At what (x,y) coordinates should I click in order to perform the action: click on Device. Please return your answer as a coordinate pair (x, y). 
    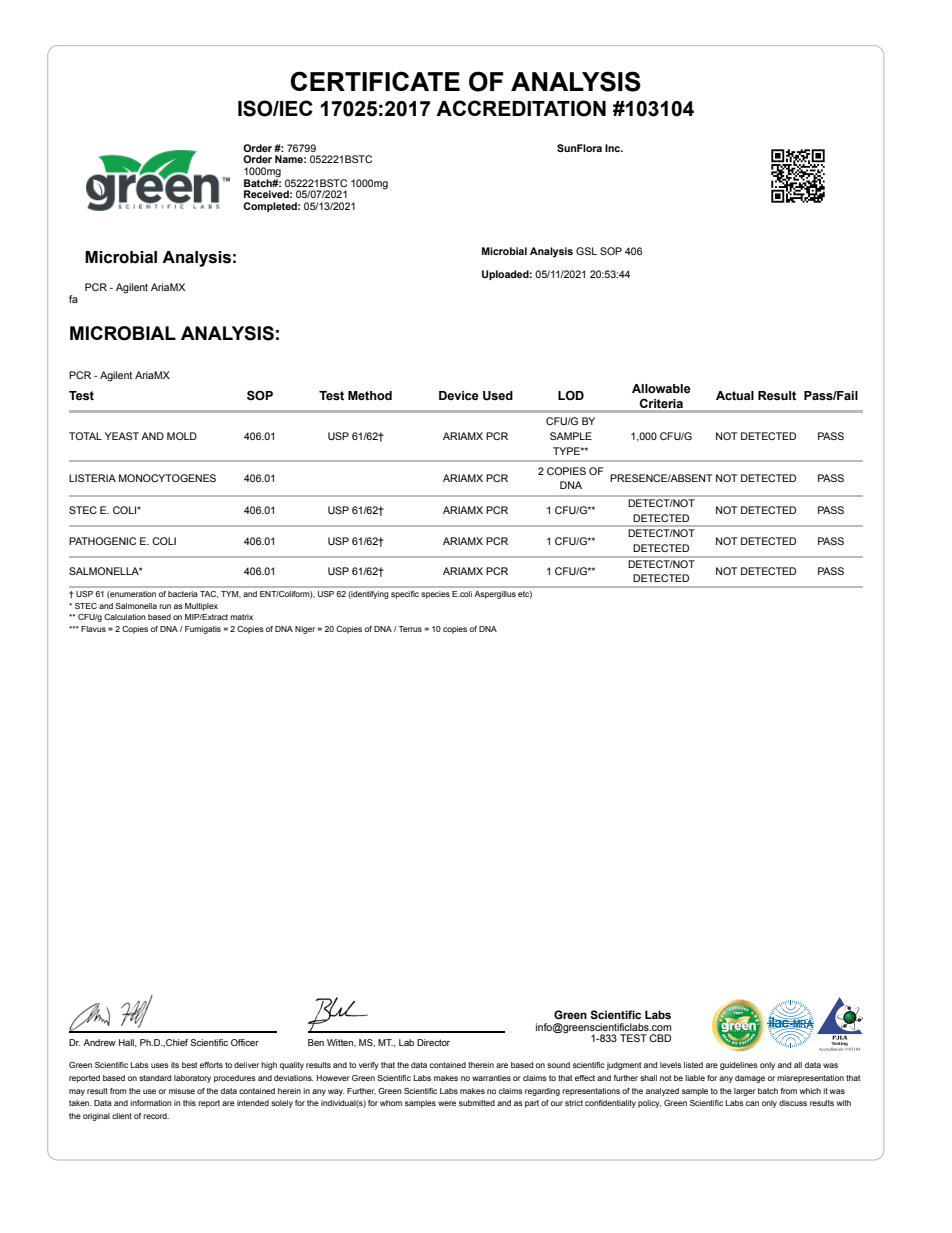
    Looking at the image, I should click on (459, 396).
